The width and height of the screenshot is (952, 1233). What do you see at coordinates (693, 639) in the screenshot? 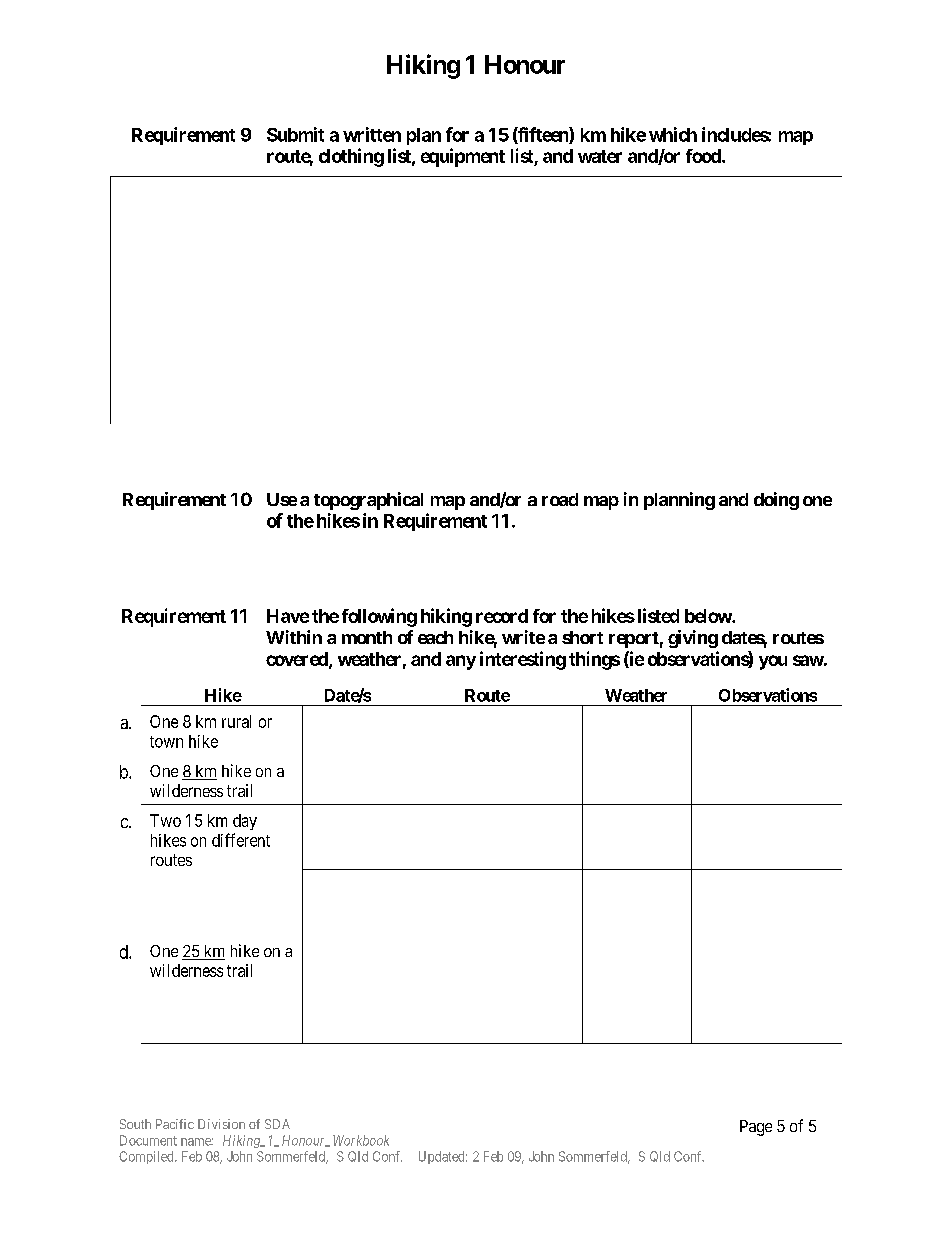
I see `giving` at bounding box center [693, 639].
